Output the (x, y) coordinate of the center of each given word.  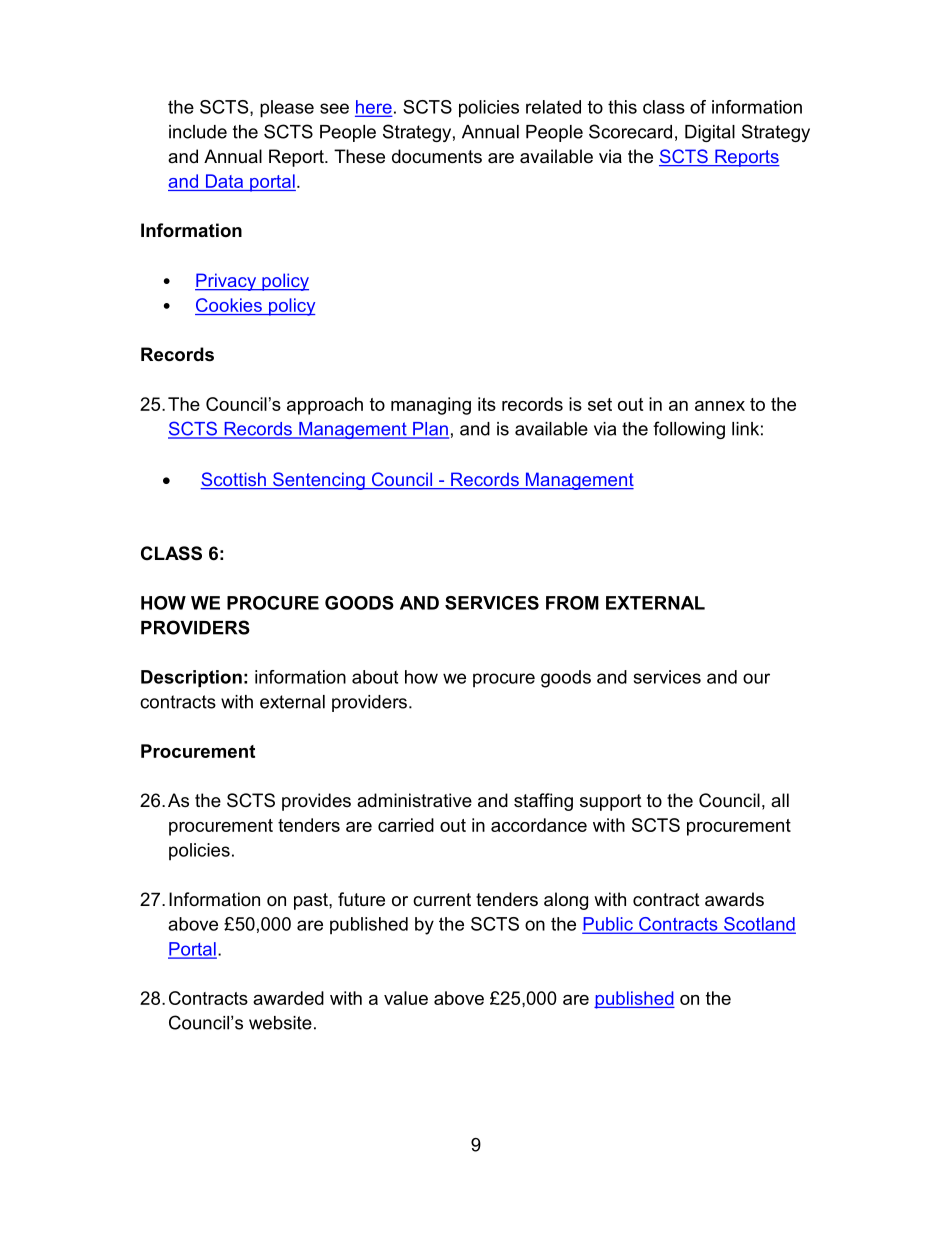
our (756, 678)
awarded (288, 998)
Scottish (234, 480)
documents (437, 156)
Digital (710, 133)
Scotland (759, 925)
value (406, 998)
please (287, 109)
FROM (572, 603)
